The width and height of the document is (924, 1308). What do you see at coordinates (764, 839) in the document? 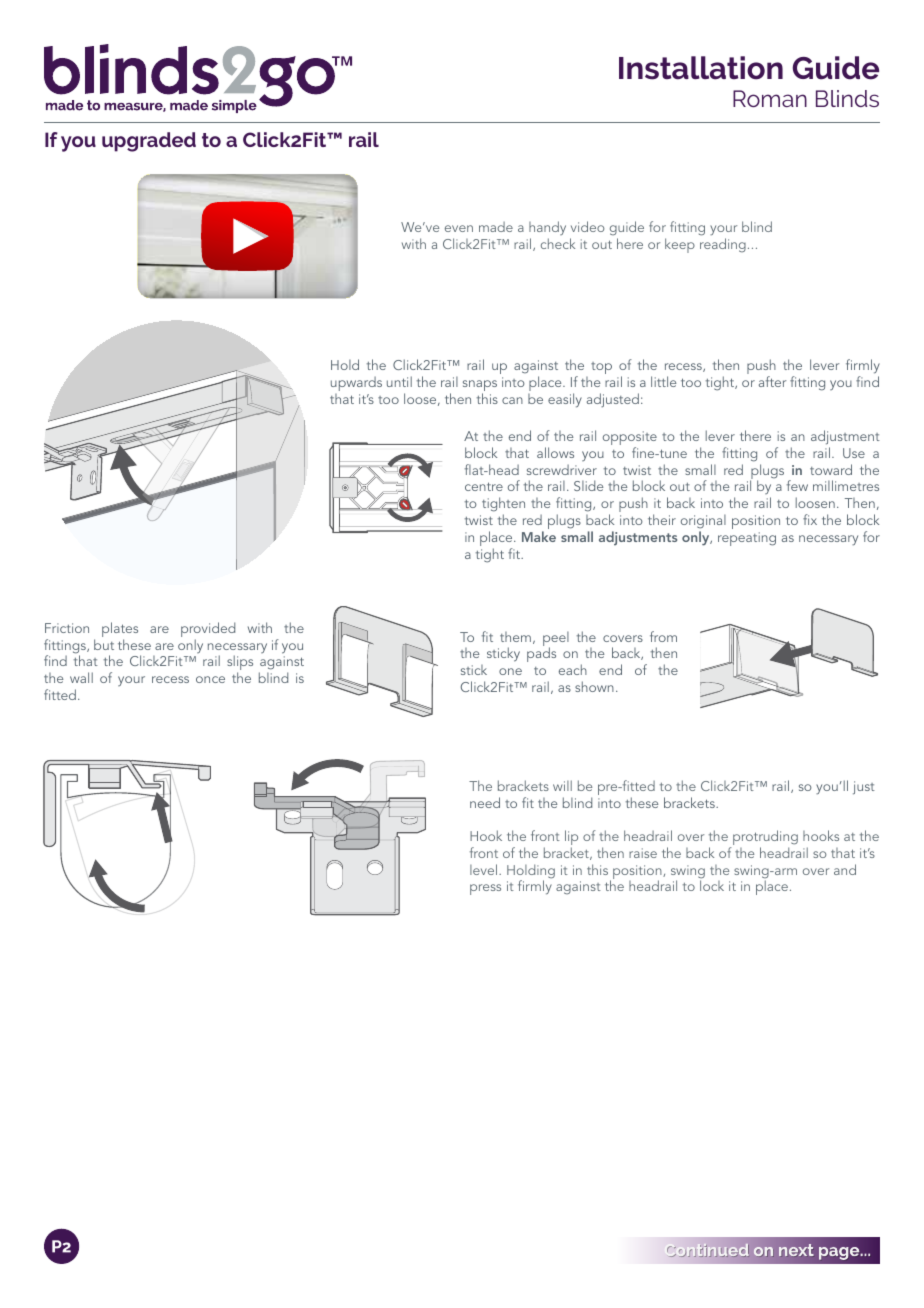
I see `protruding` at bounding box center [764, 839].
